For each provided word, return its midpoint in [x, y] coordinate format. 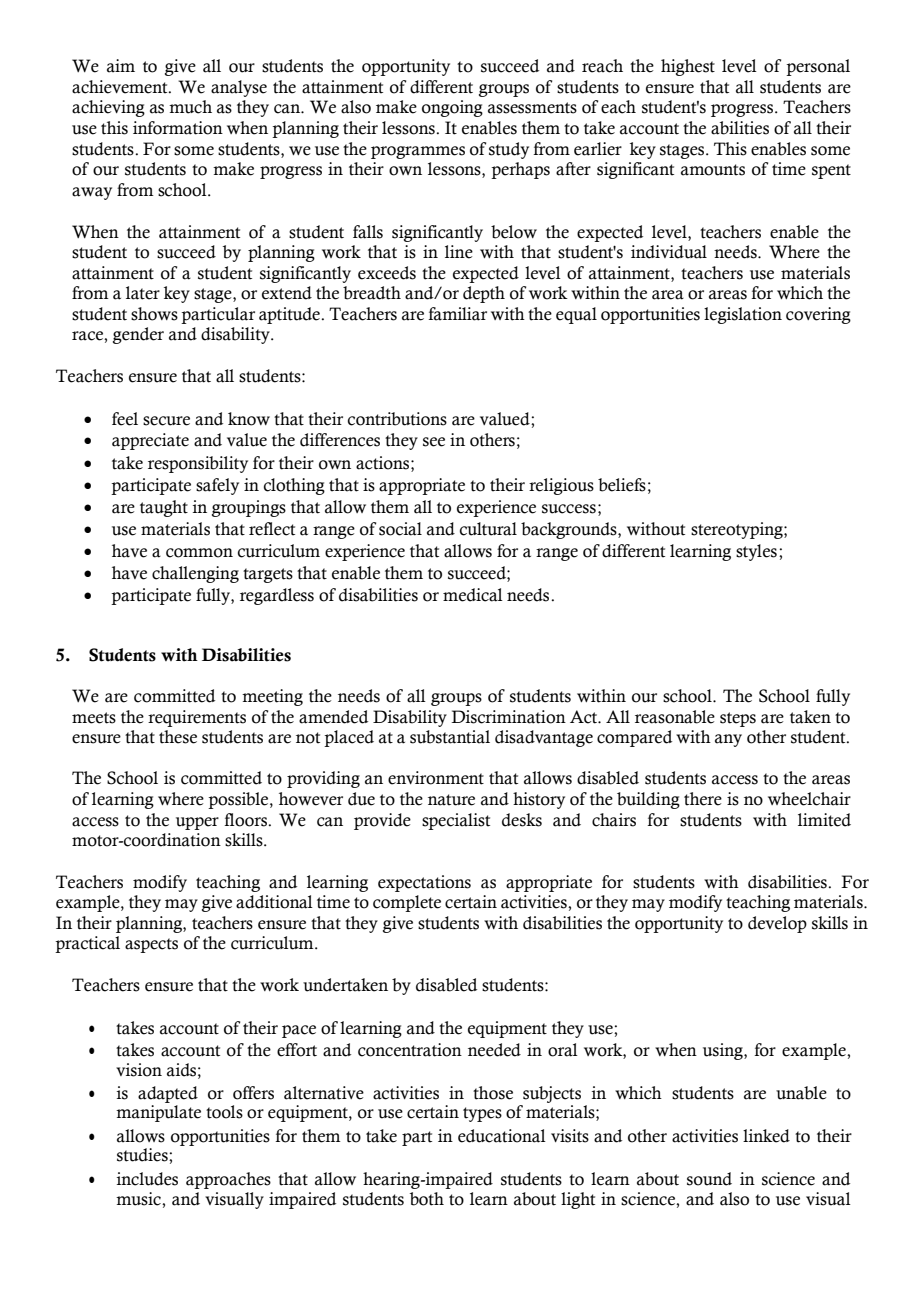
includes [147, 1179]
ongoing [452, 108]
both [427, 1199]
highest [688, 67]
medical [473, 595]
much [190, 107]
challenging [195, 574]
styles [756, 552]
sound [709, 1179]
